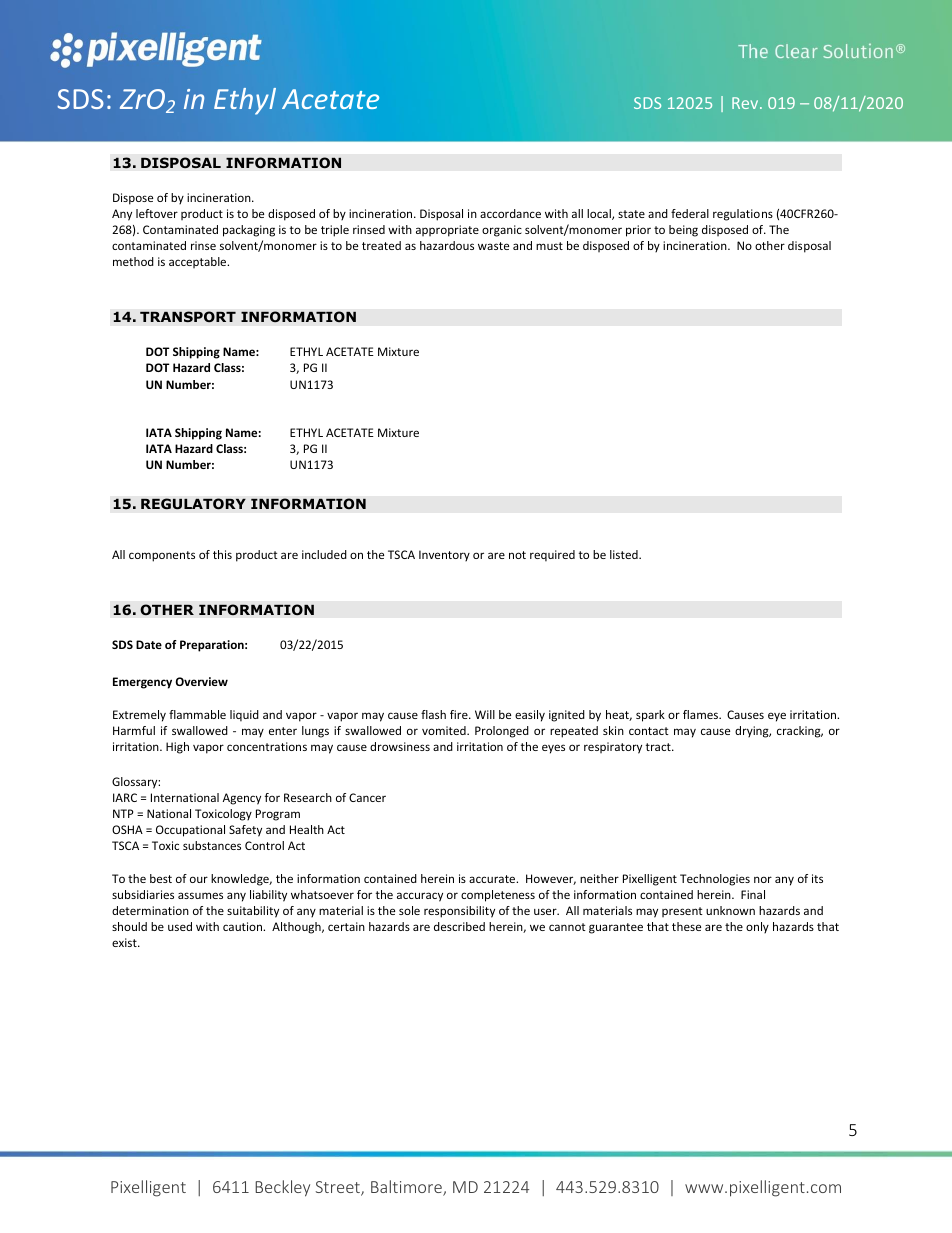  I want to click on Street, so click(339, 1188).
